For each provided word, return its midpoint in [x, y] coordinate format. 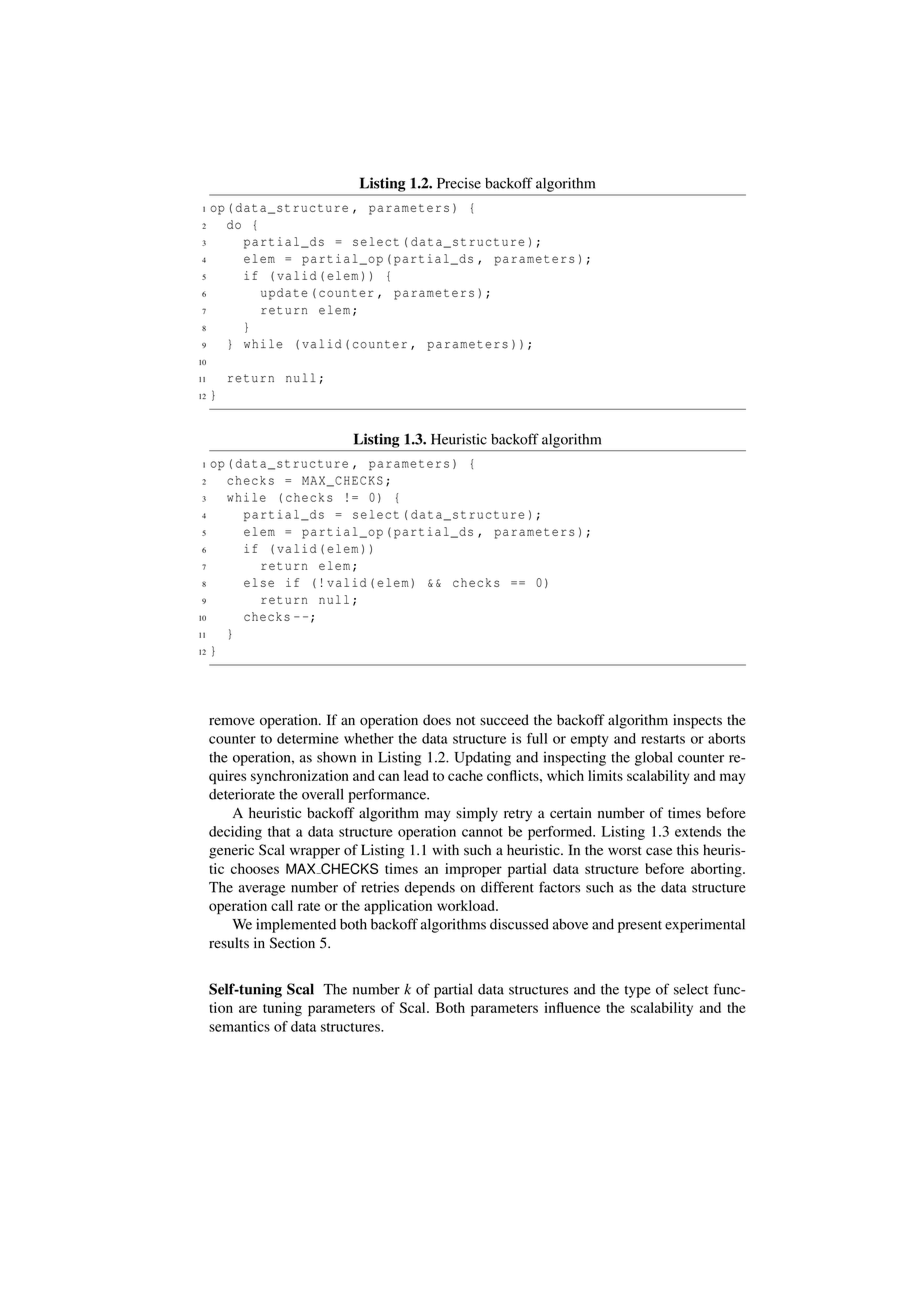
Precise [459, 183]
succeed [504, 720]
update [284, 294]
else [259, 582]
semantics [239, 1026]
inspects [697, 721]
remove [232, 721]
